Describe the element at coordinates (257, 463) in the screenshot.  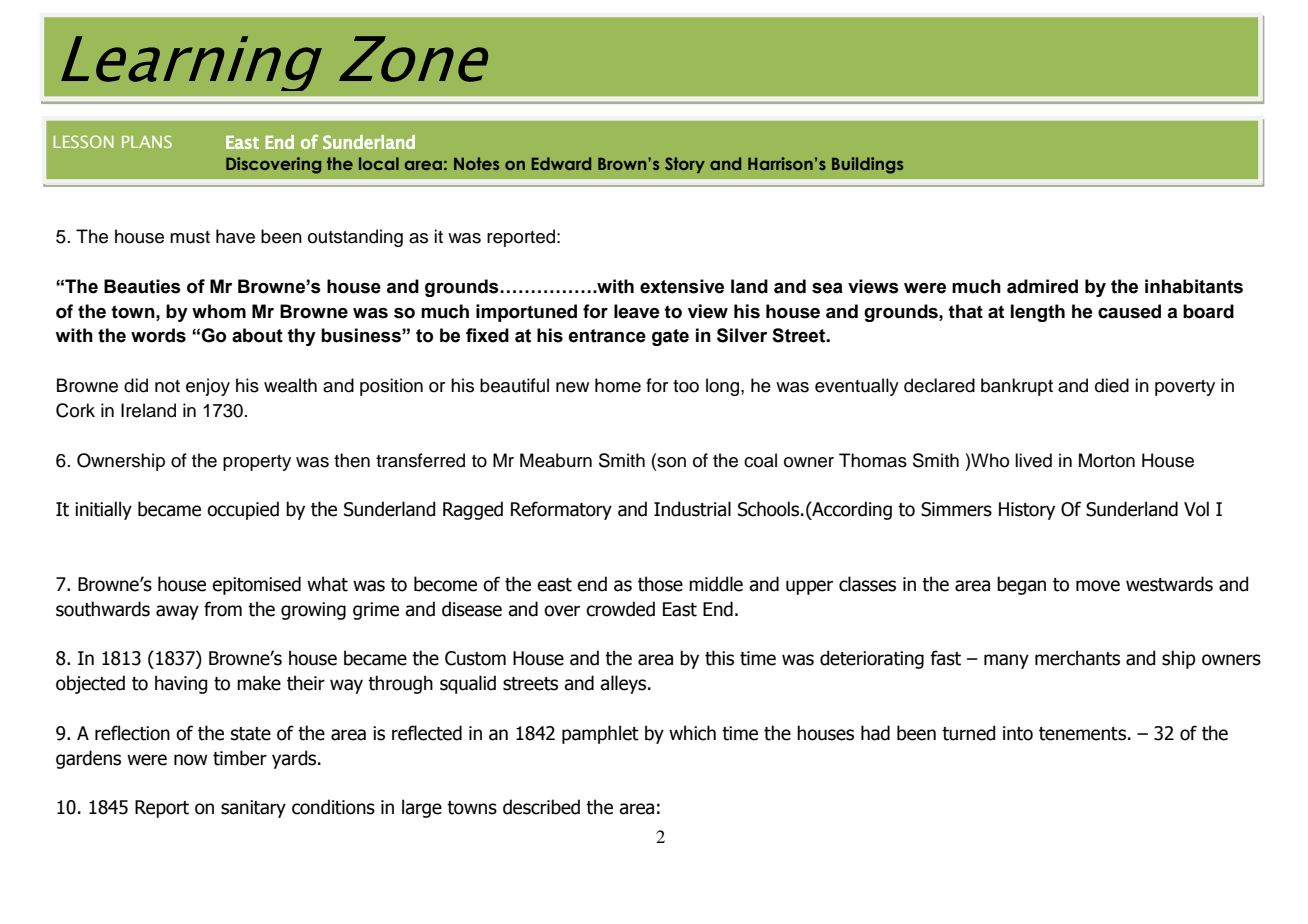
I see `property` at that location.
